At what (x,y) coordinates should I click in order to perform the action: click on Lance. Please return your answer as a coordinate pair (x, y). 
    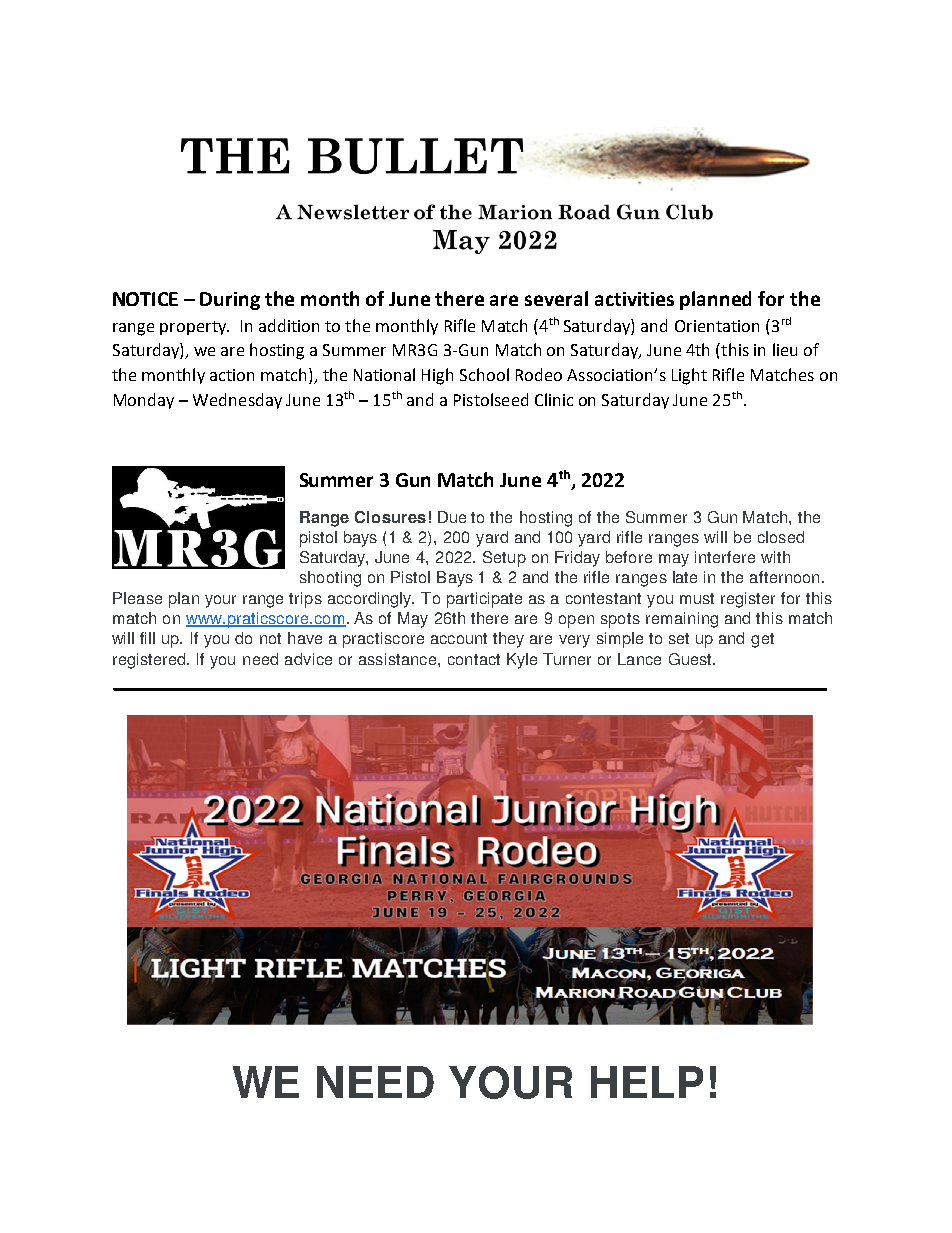
    Looking at the image, I should click on (639, 659).
